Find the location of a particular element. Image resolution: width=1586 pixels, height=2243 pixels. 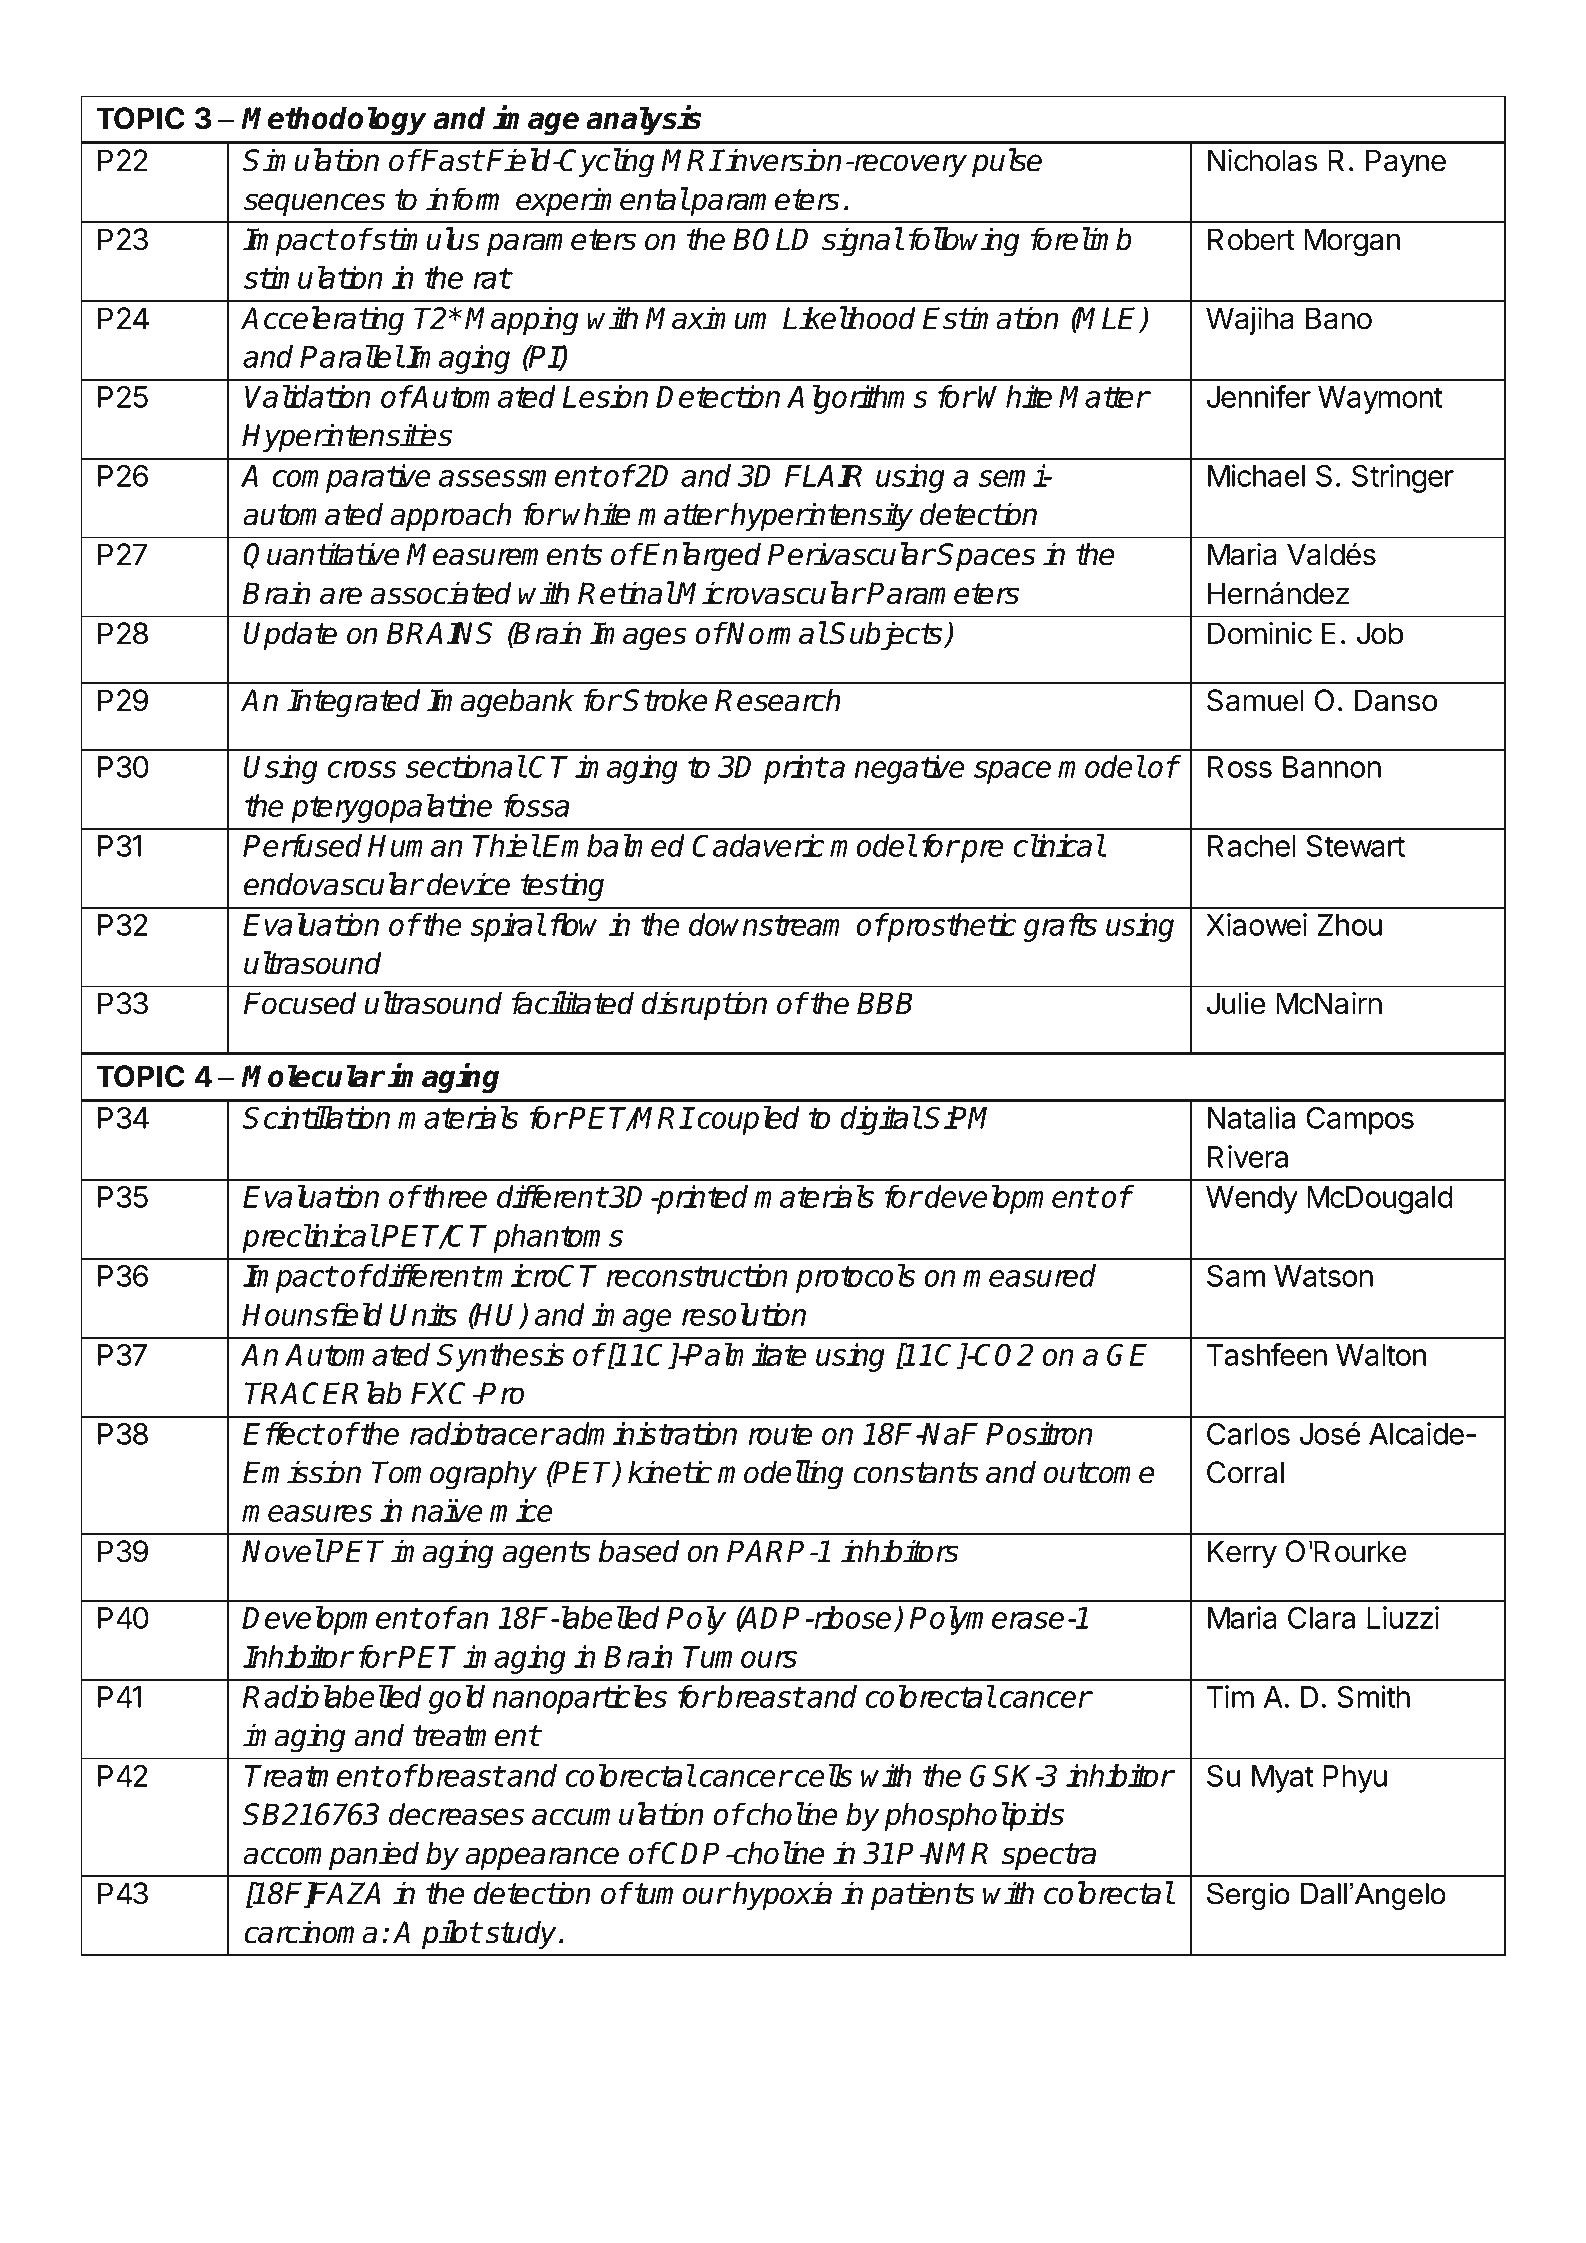

Samuel is located at coordinates (1255, 700).
